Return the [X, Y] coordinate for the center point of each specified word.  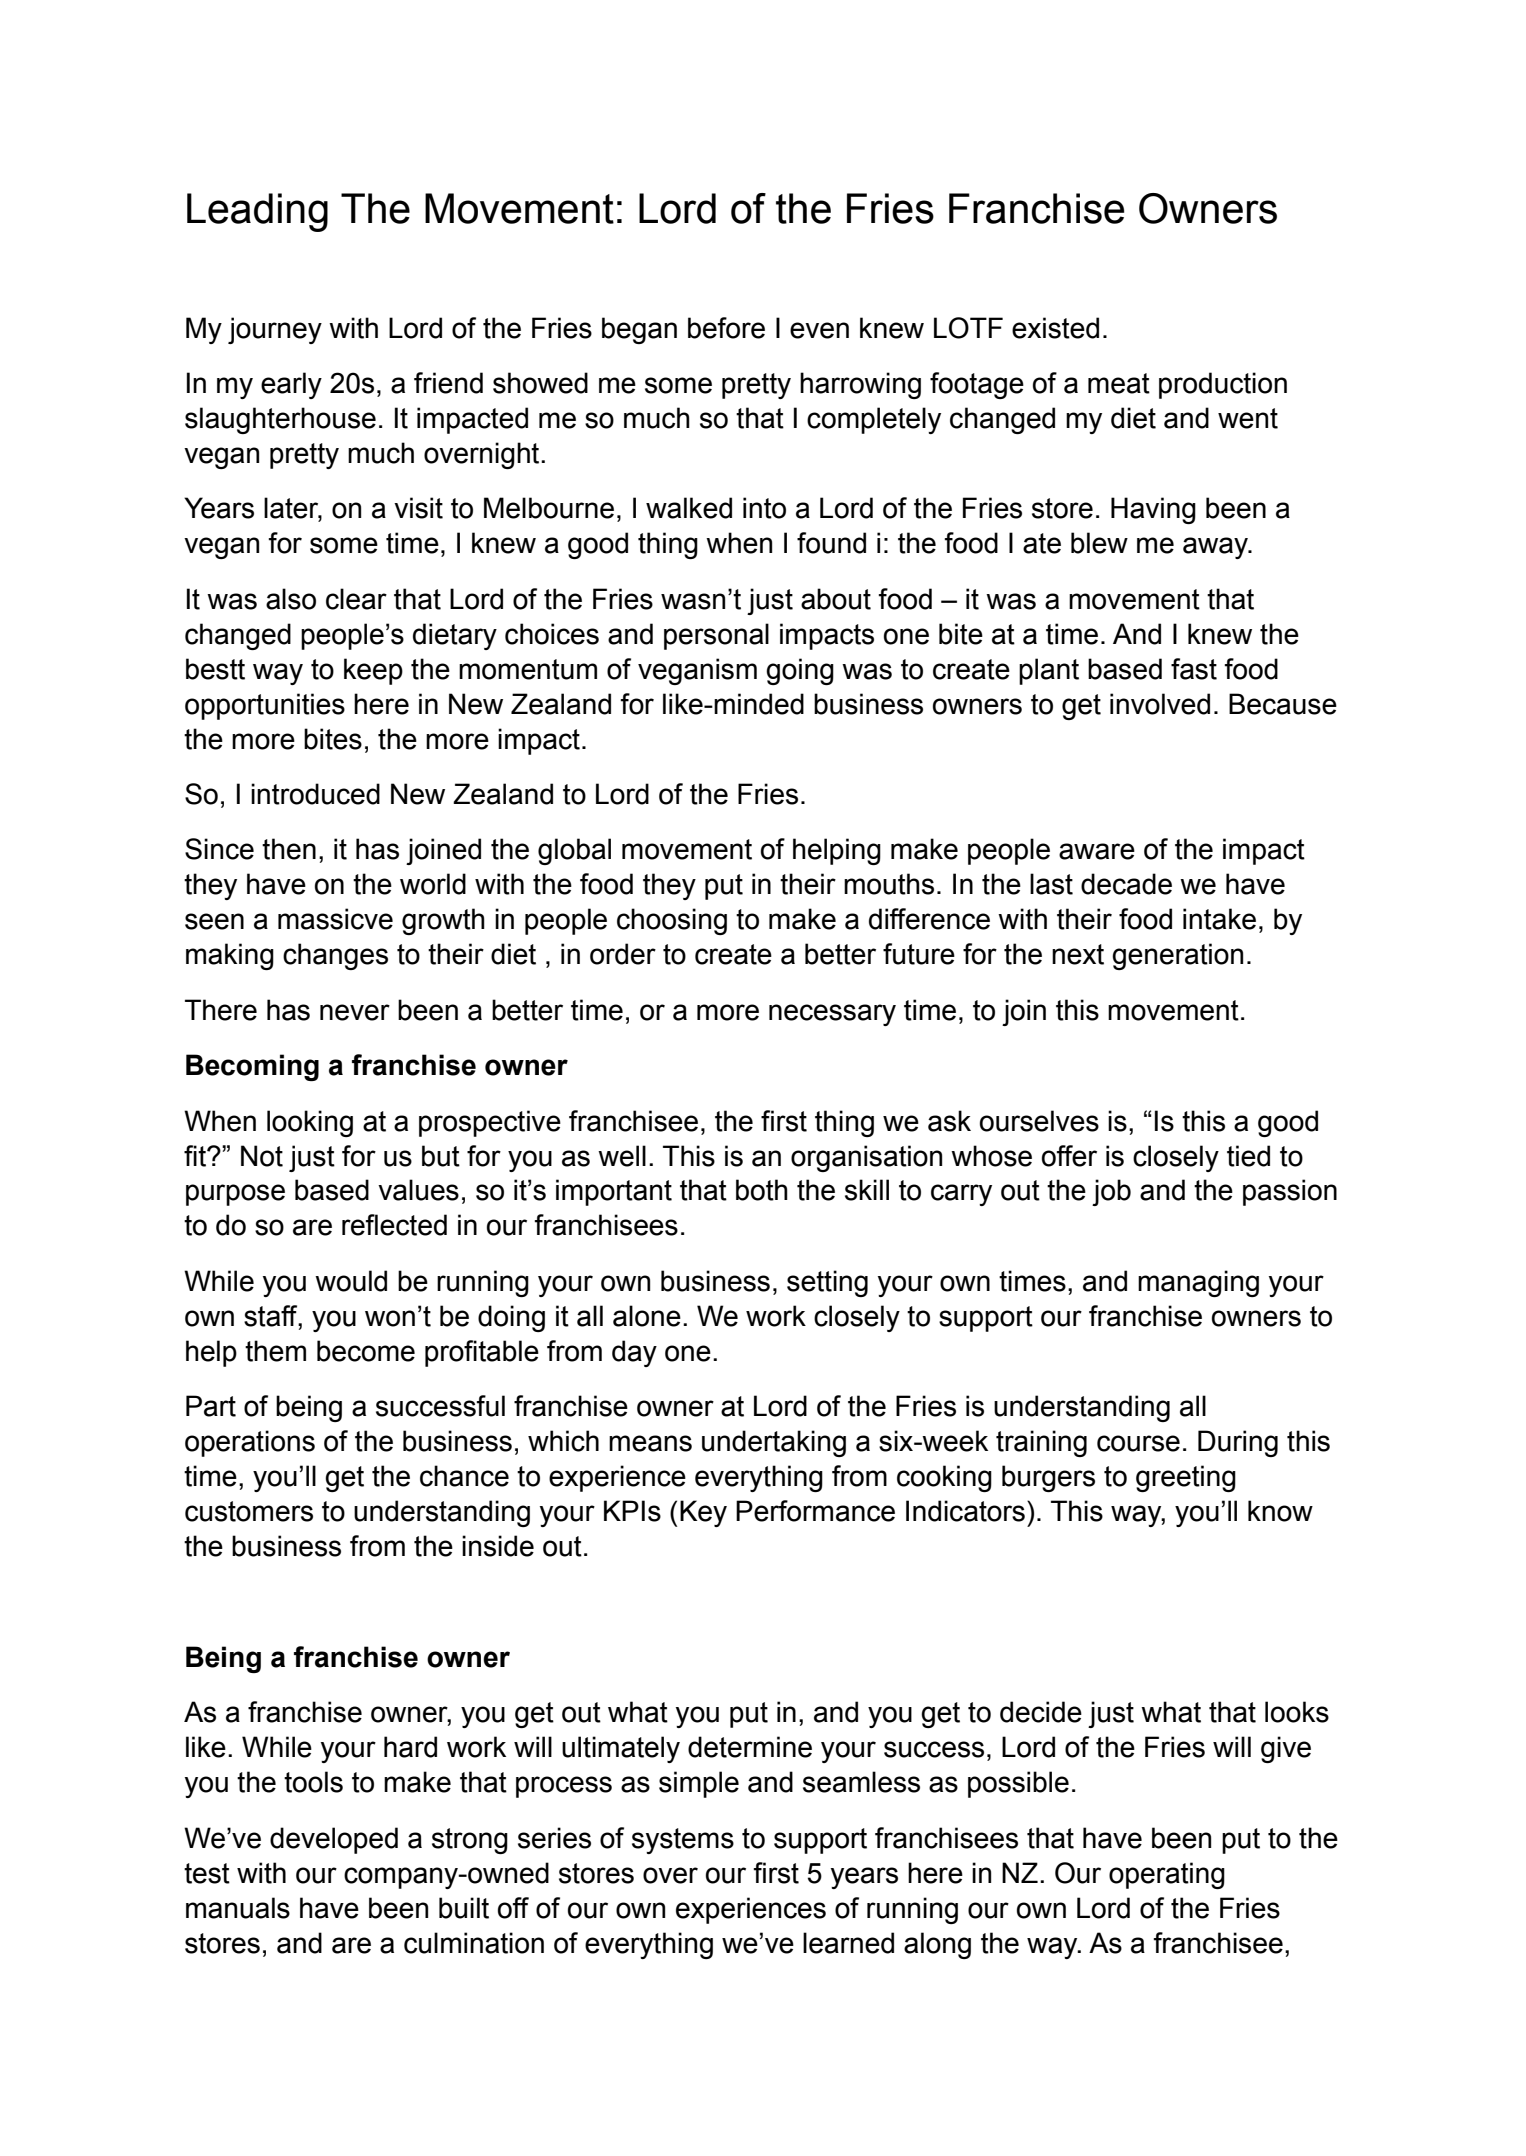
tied [1248, 1156]
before [726, 328]
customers [249, 1511]
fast [1194, 669]
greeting [1186, 1478]
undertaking [774, 1443]
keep [373, 671]
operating [1167, 1875]
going [800, 671]
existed [1055, 328]
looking [310, 1123]
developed [334, 1840]
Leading [257, 212]
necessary [832, 1015]
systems [683, 1841]
